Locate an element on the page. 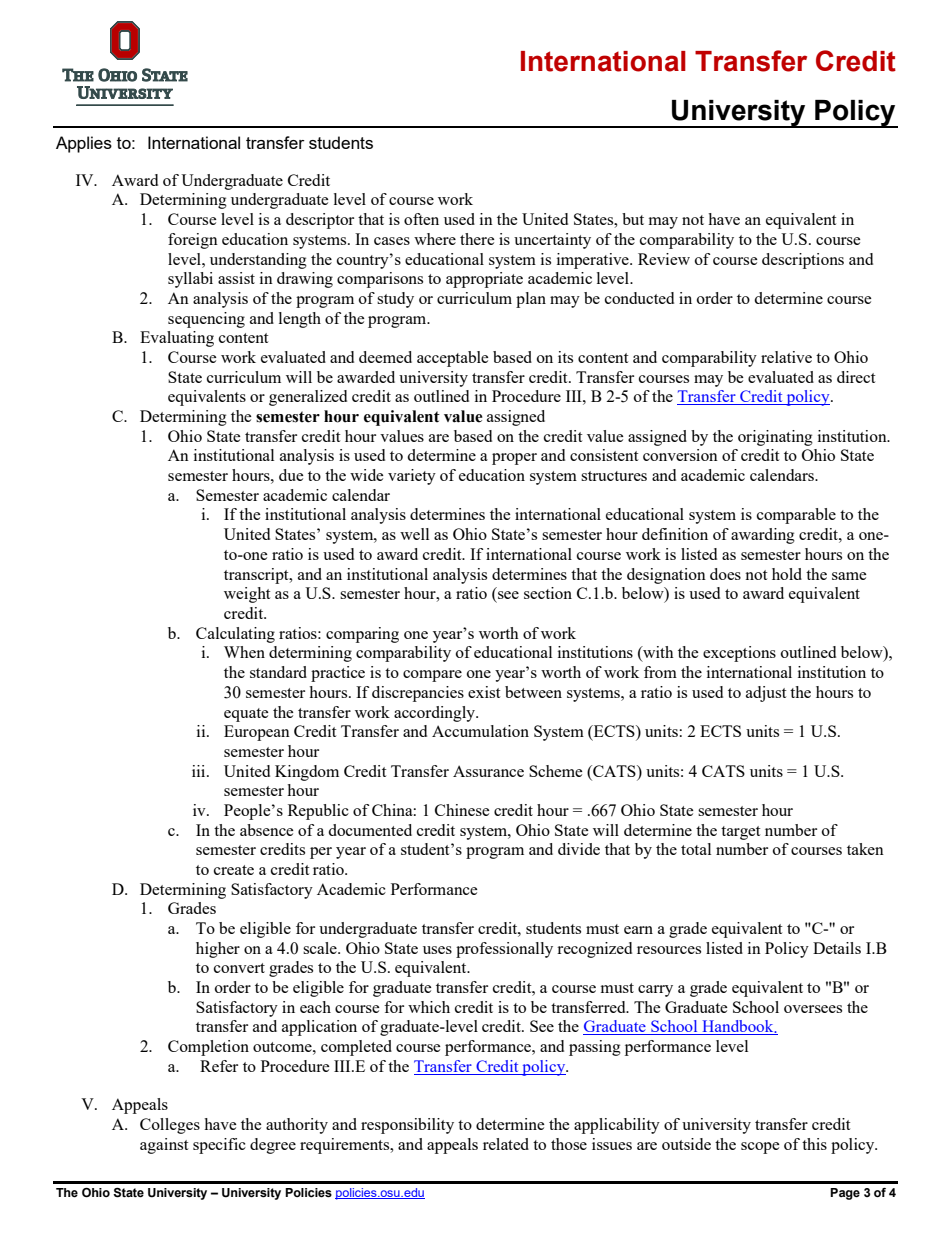  descriptions is located at coordinates (803, 261).
